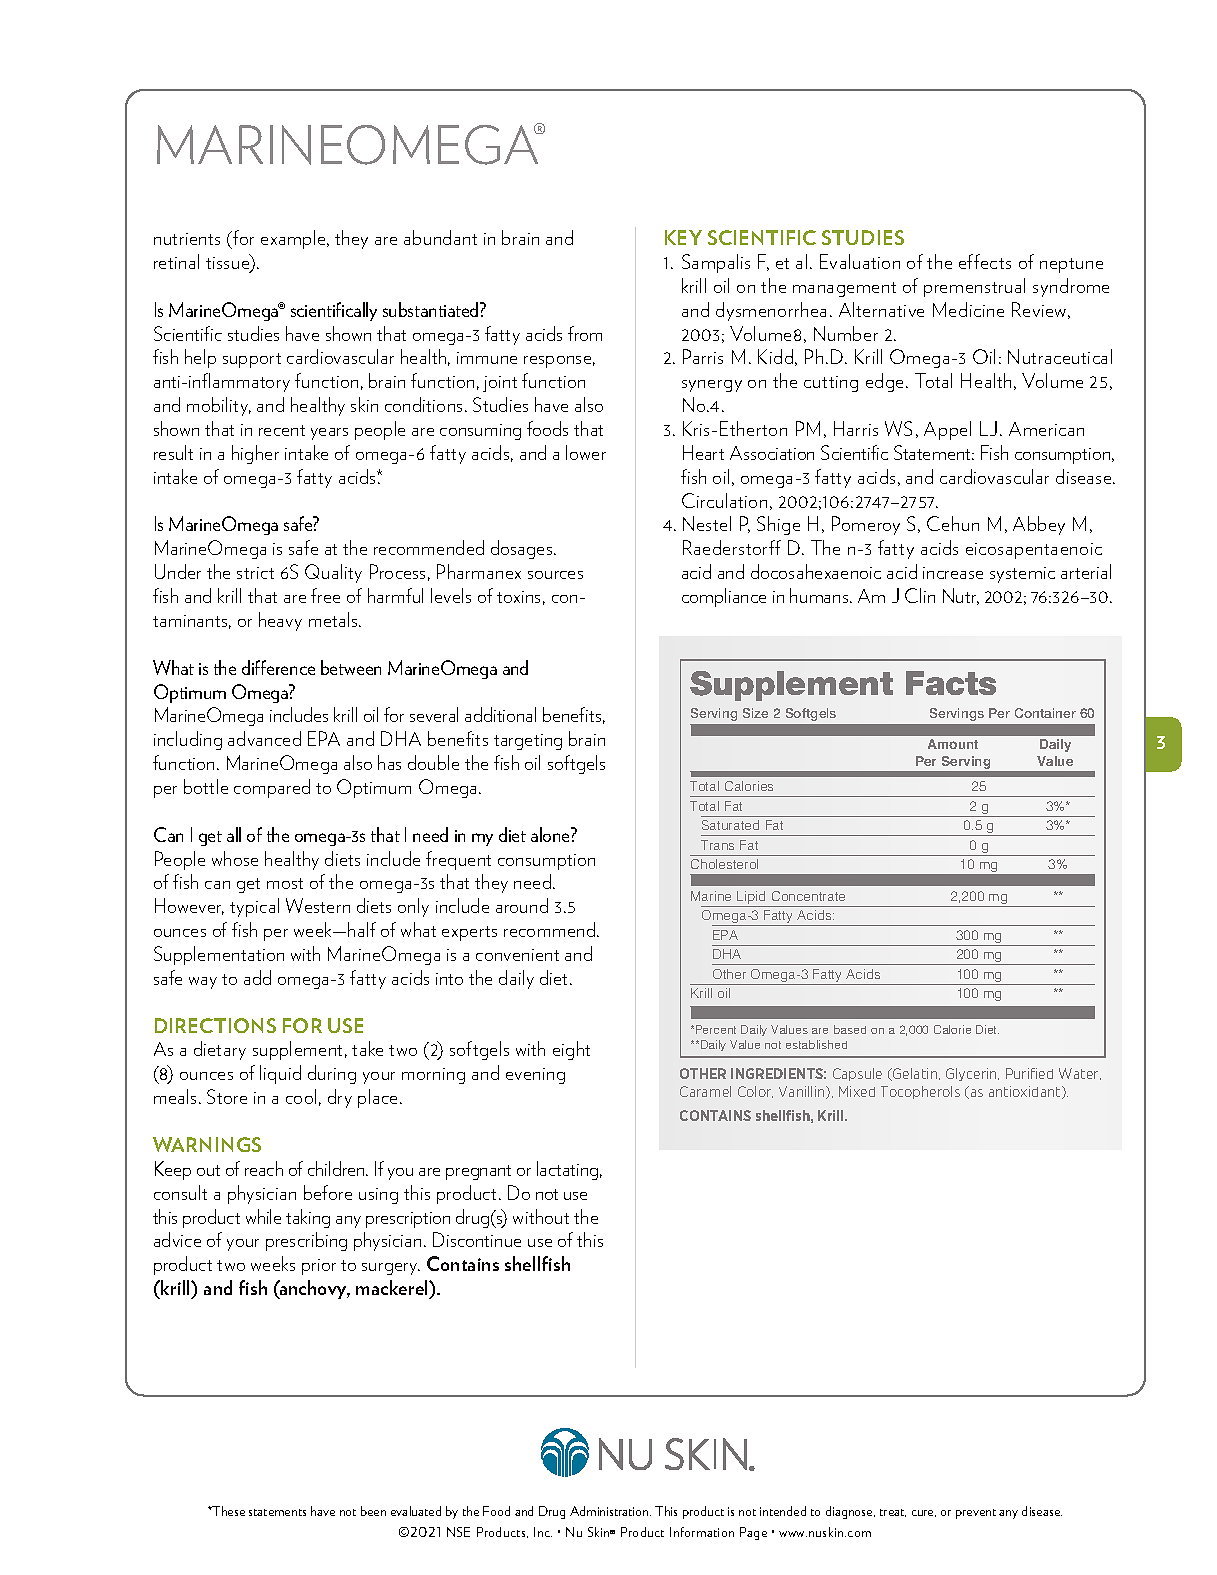 The height and width of the screenshot is (1575, 1217). What do you see at coordinates (177, 1239) in the screenshot?
I see `advice` at bounding box center [177, 1239].
